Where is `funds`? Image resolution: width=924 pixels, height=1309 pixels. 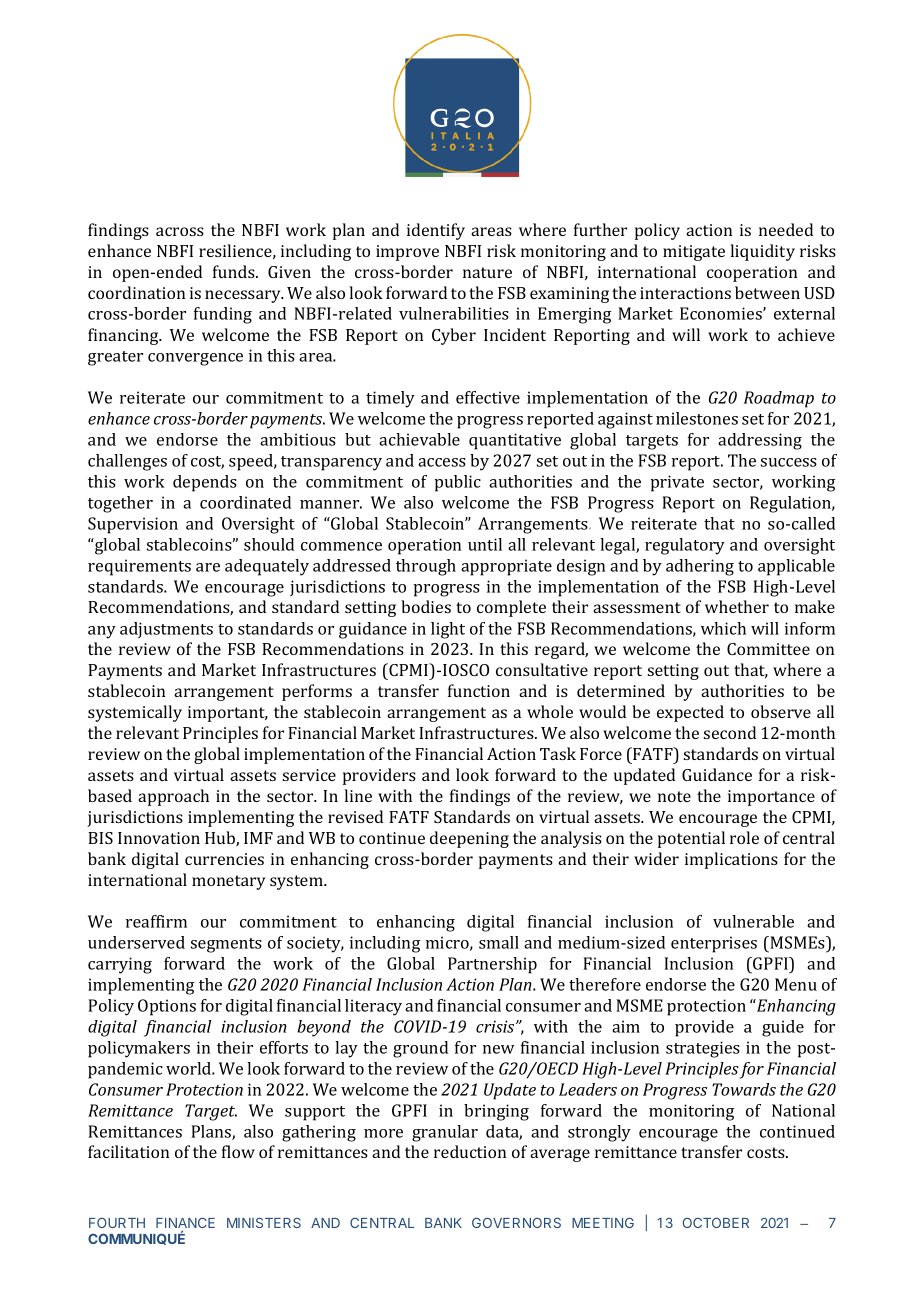 funds is located at coordinates (235, 271).
